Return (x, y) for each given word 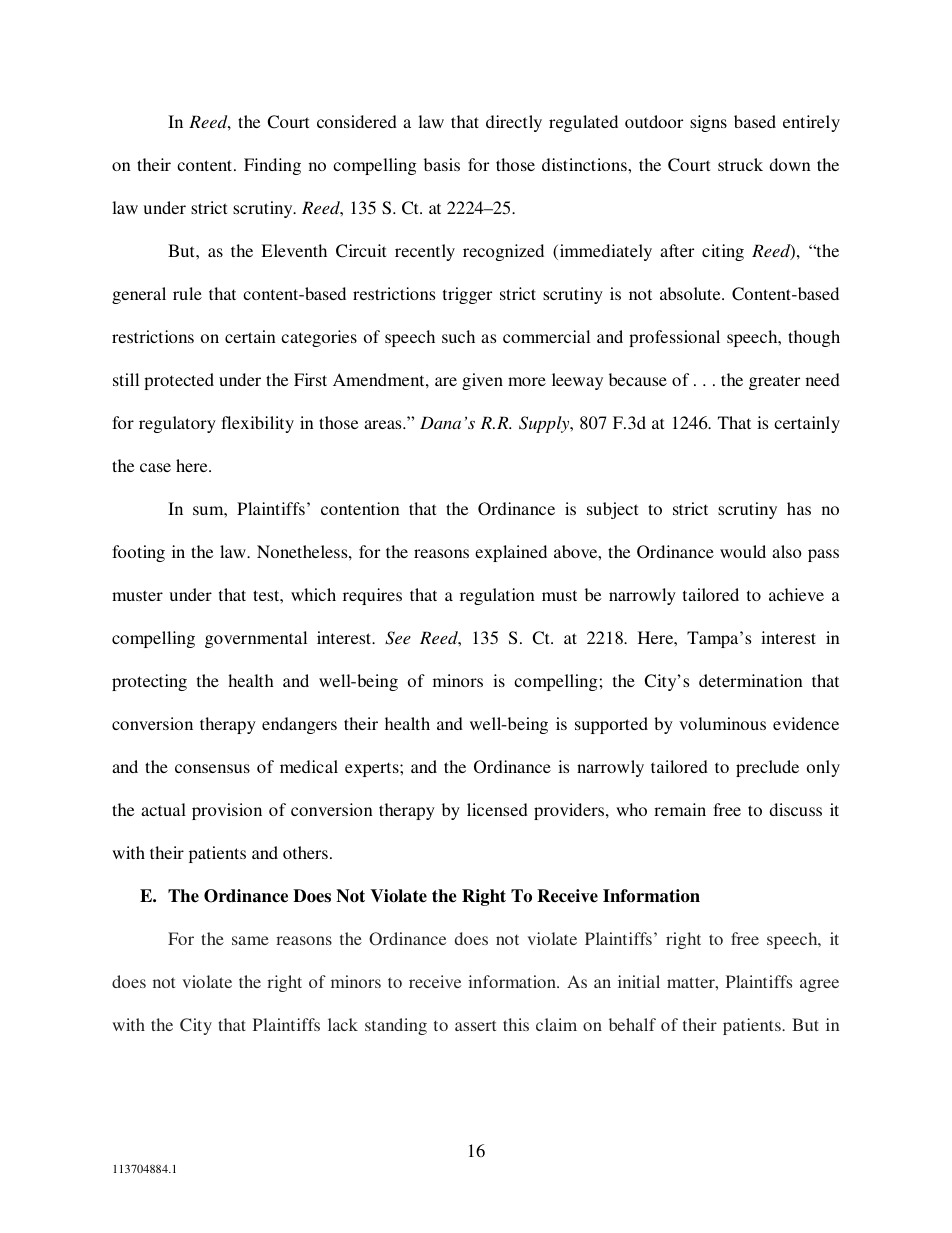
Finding (272, 166)
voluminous (722, 723)
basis (442, 164)
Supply (545, 424)
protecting (149, 682)
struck (740, 164)
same (250, 940)
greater (774, 382)
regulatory (177, 424)
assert (475, 1025)
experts (373, 769)
